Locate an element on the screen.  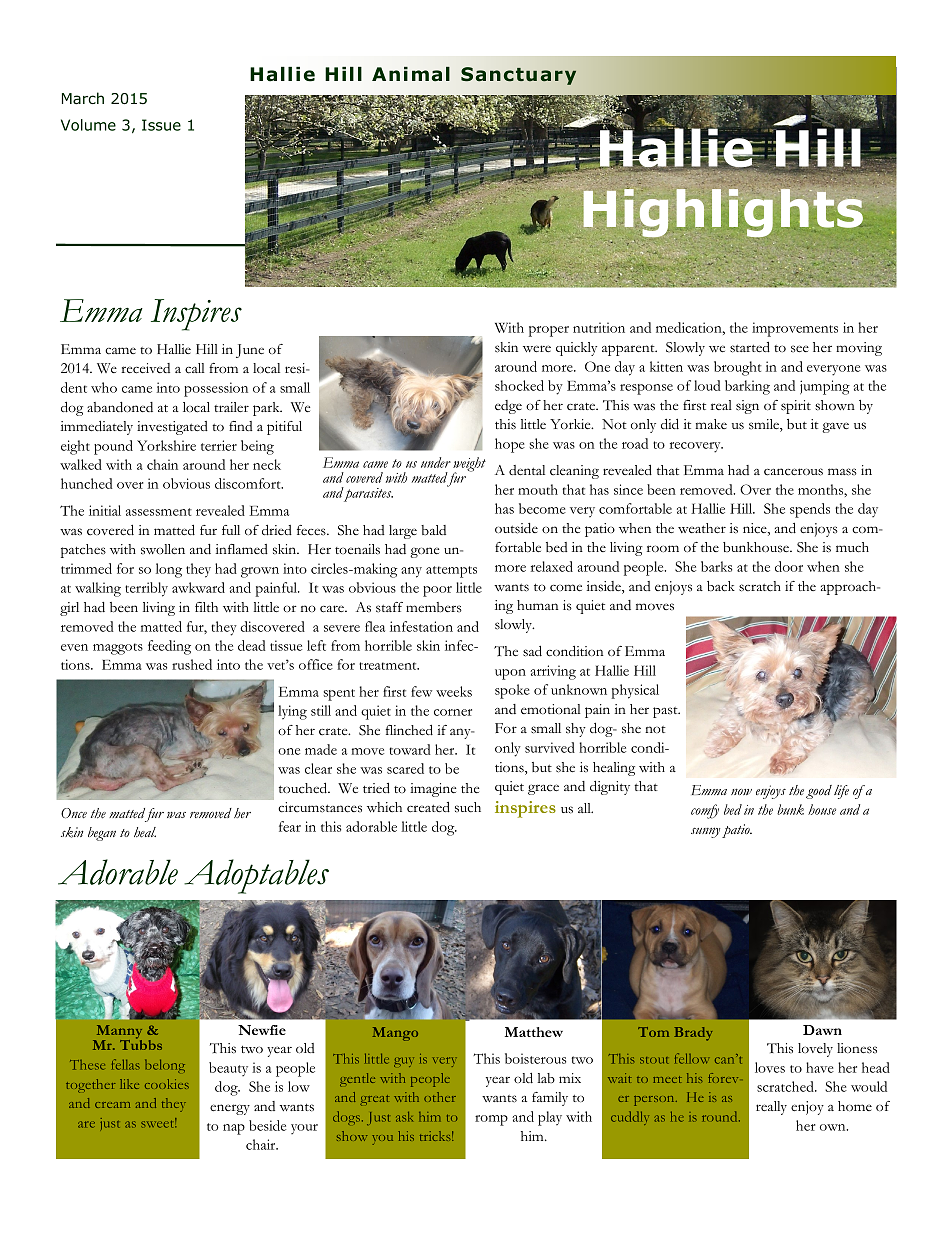
Highlights is located at coordinates (724, 214).
